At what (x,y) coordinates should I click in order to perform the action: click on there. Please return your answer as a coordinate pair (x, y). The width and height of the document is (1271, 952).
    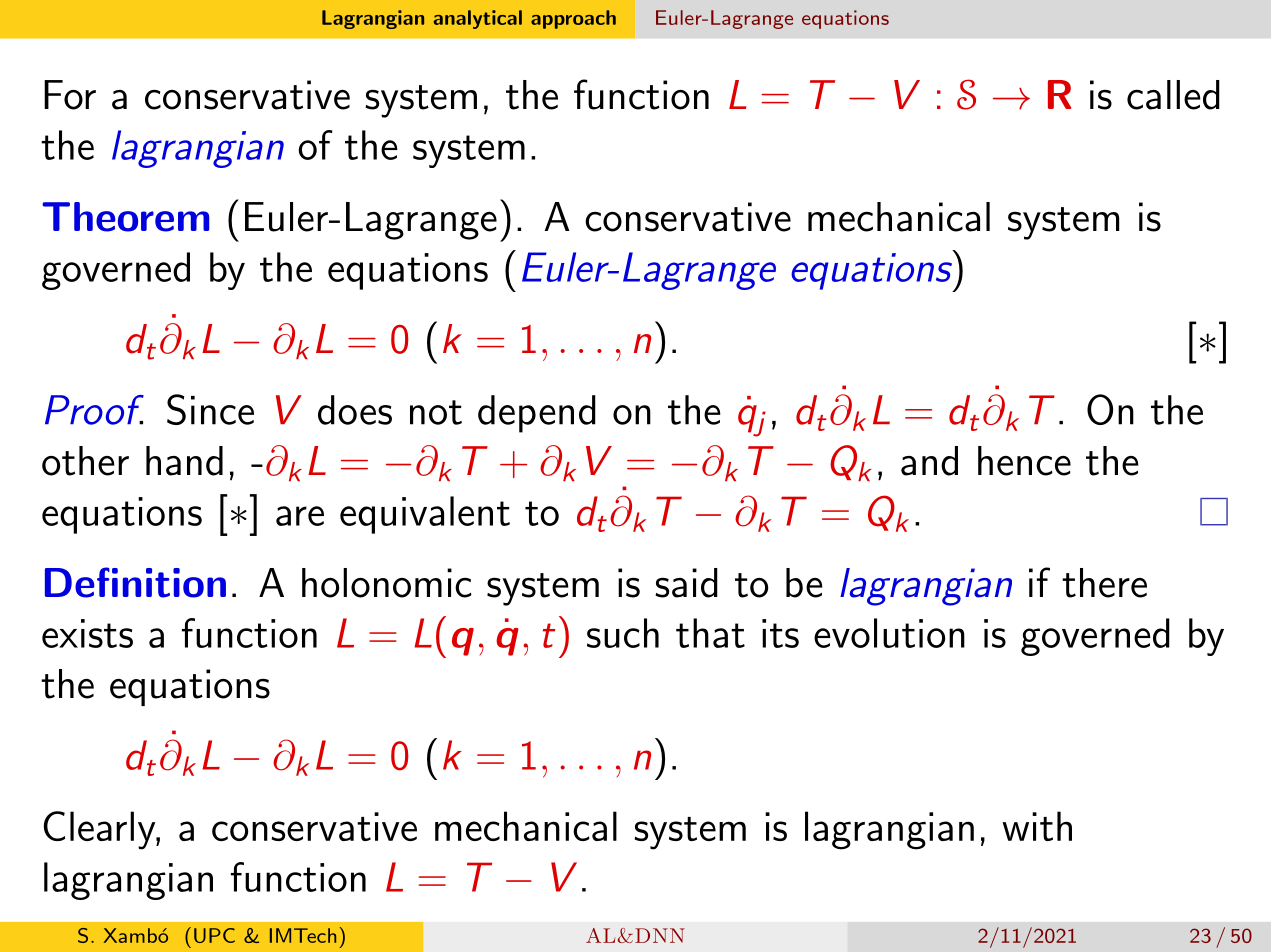
    Looking at the image, I should click on (1104, 583).
